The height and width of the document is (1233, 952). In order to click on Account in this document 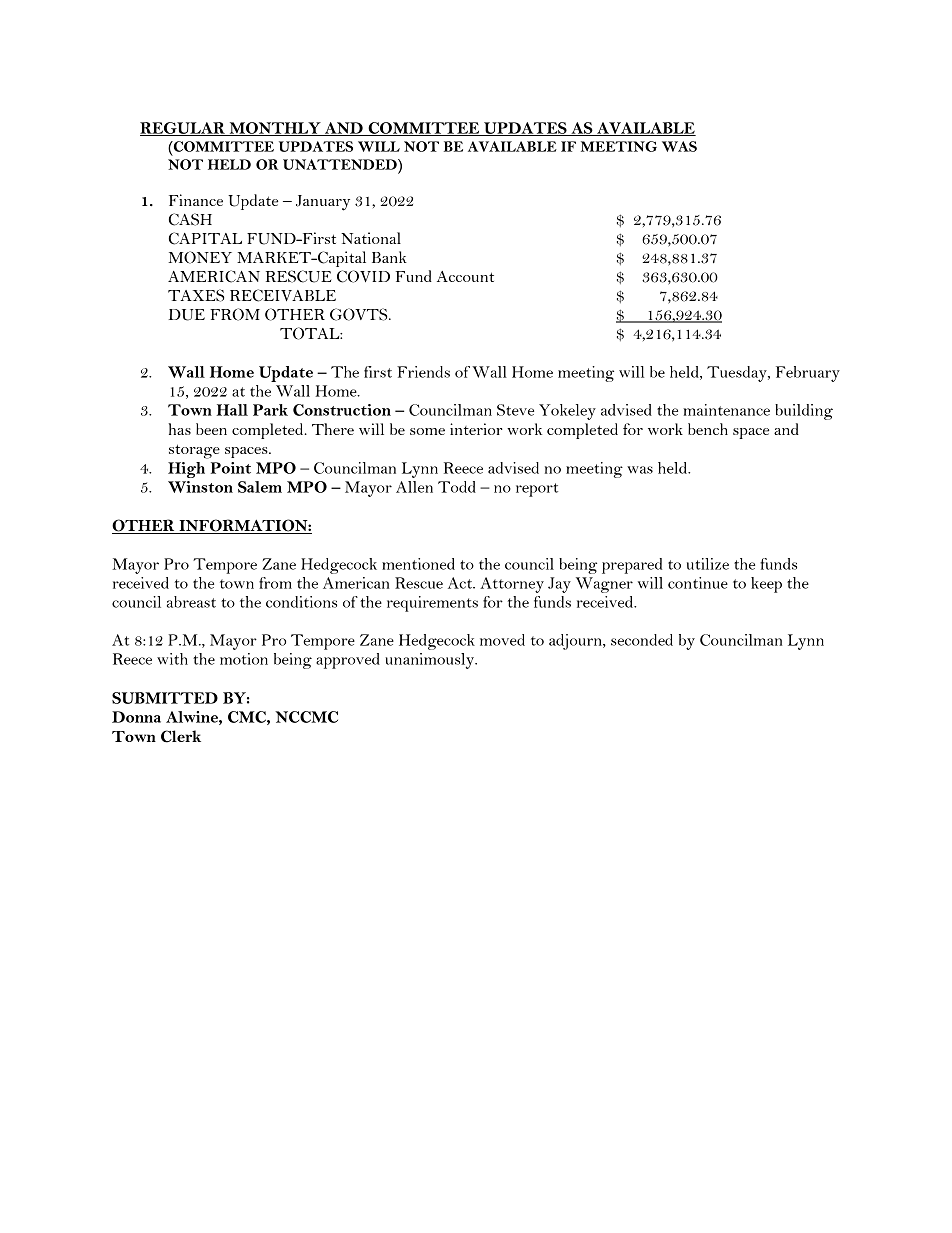, I will do `click(465, 276)`.
